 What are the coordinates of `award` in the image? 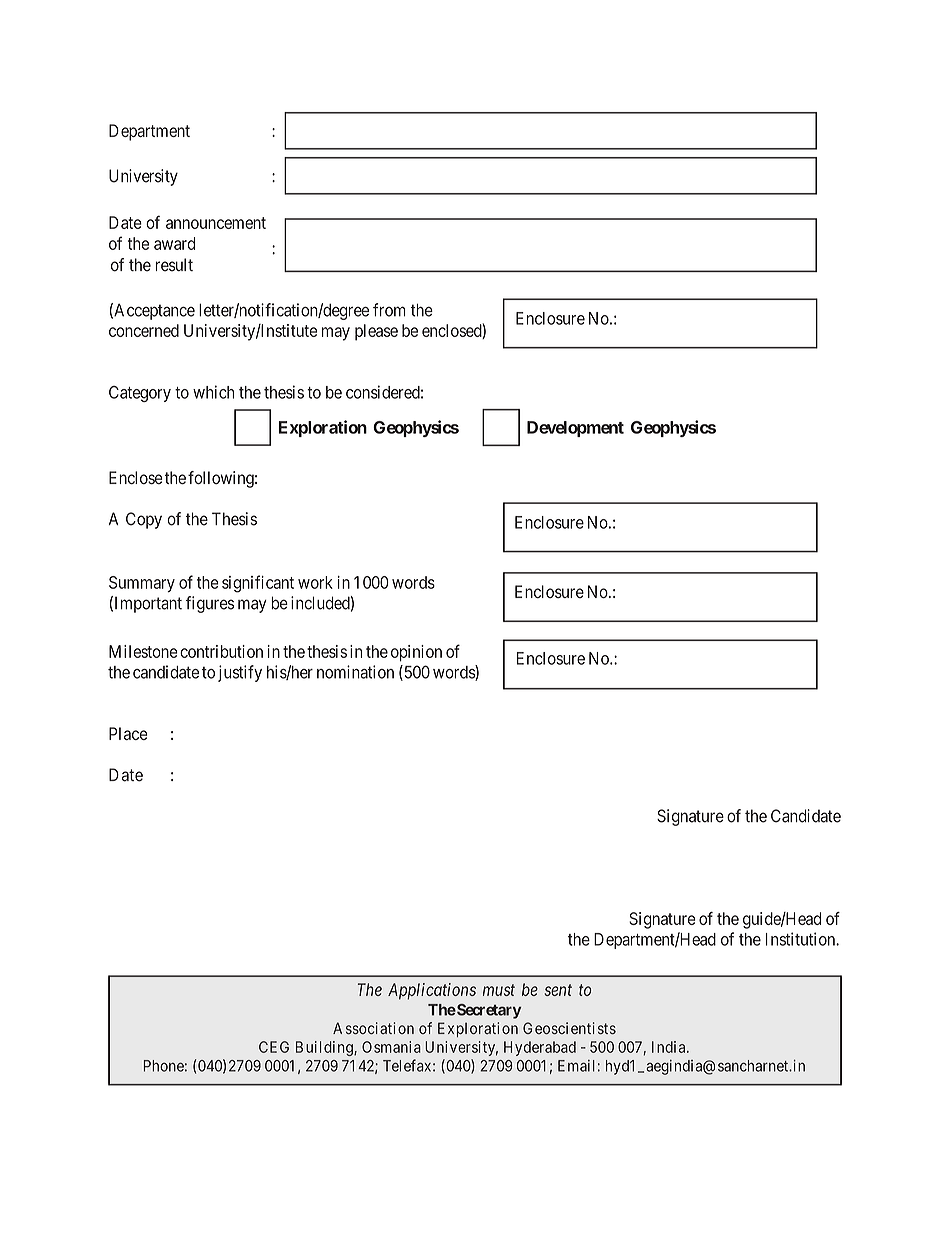 It's located at (174, 243).
